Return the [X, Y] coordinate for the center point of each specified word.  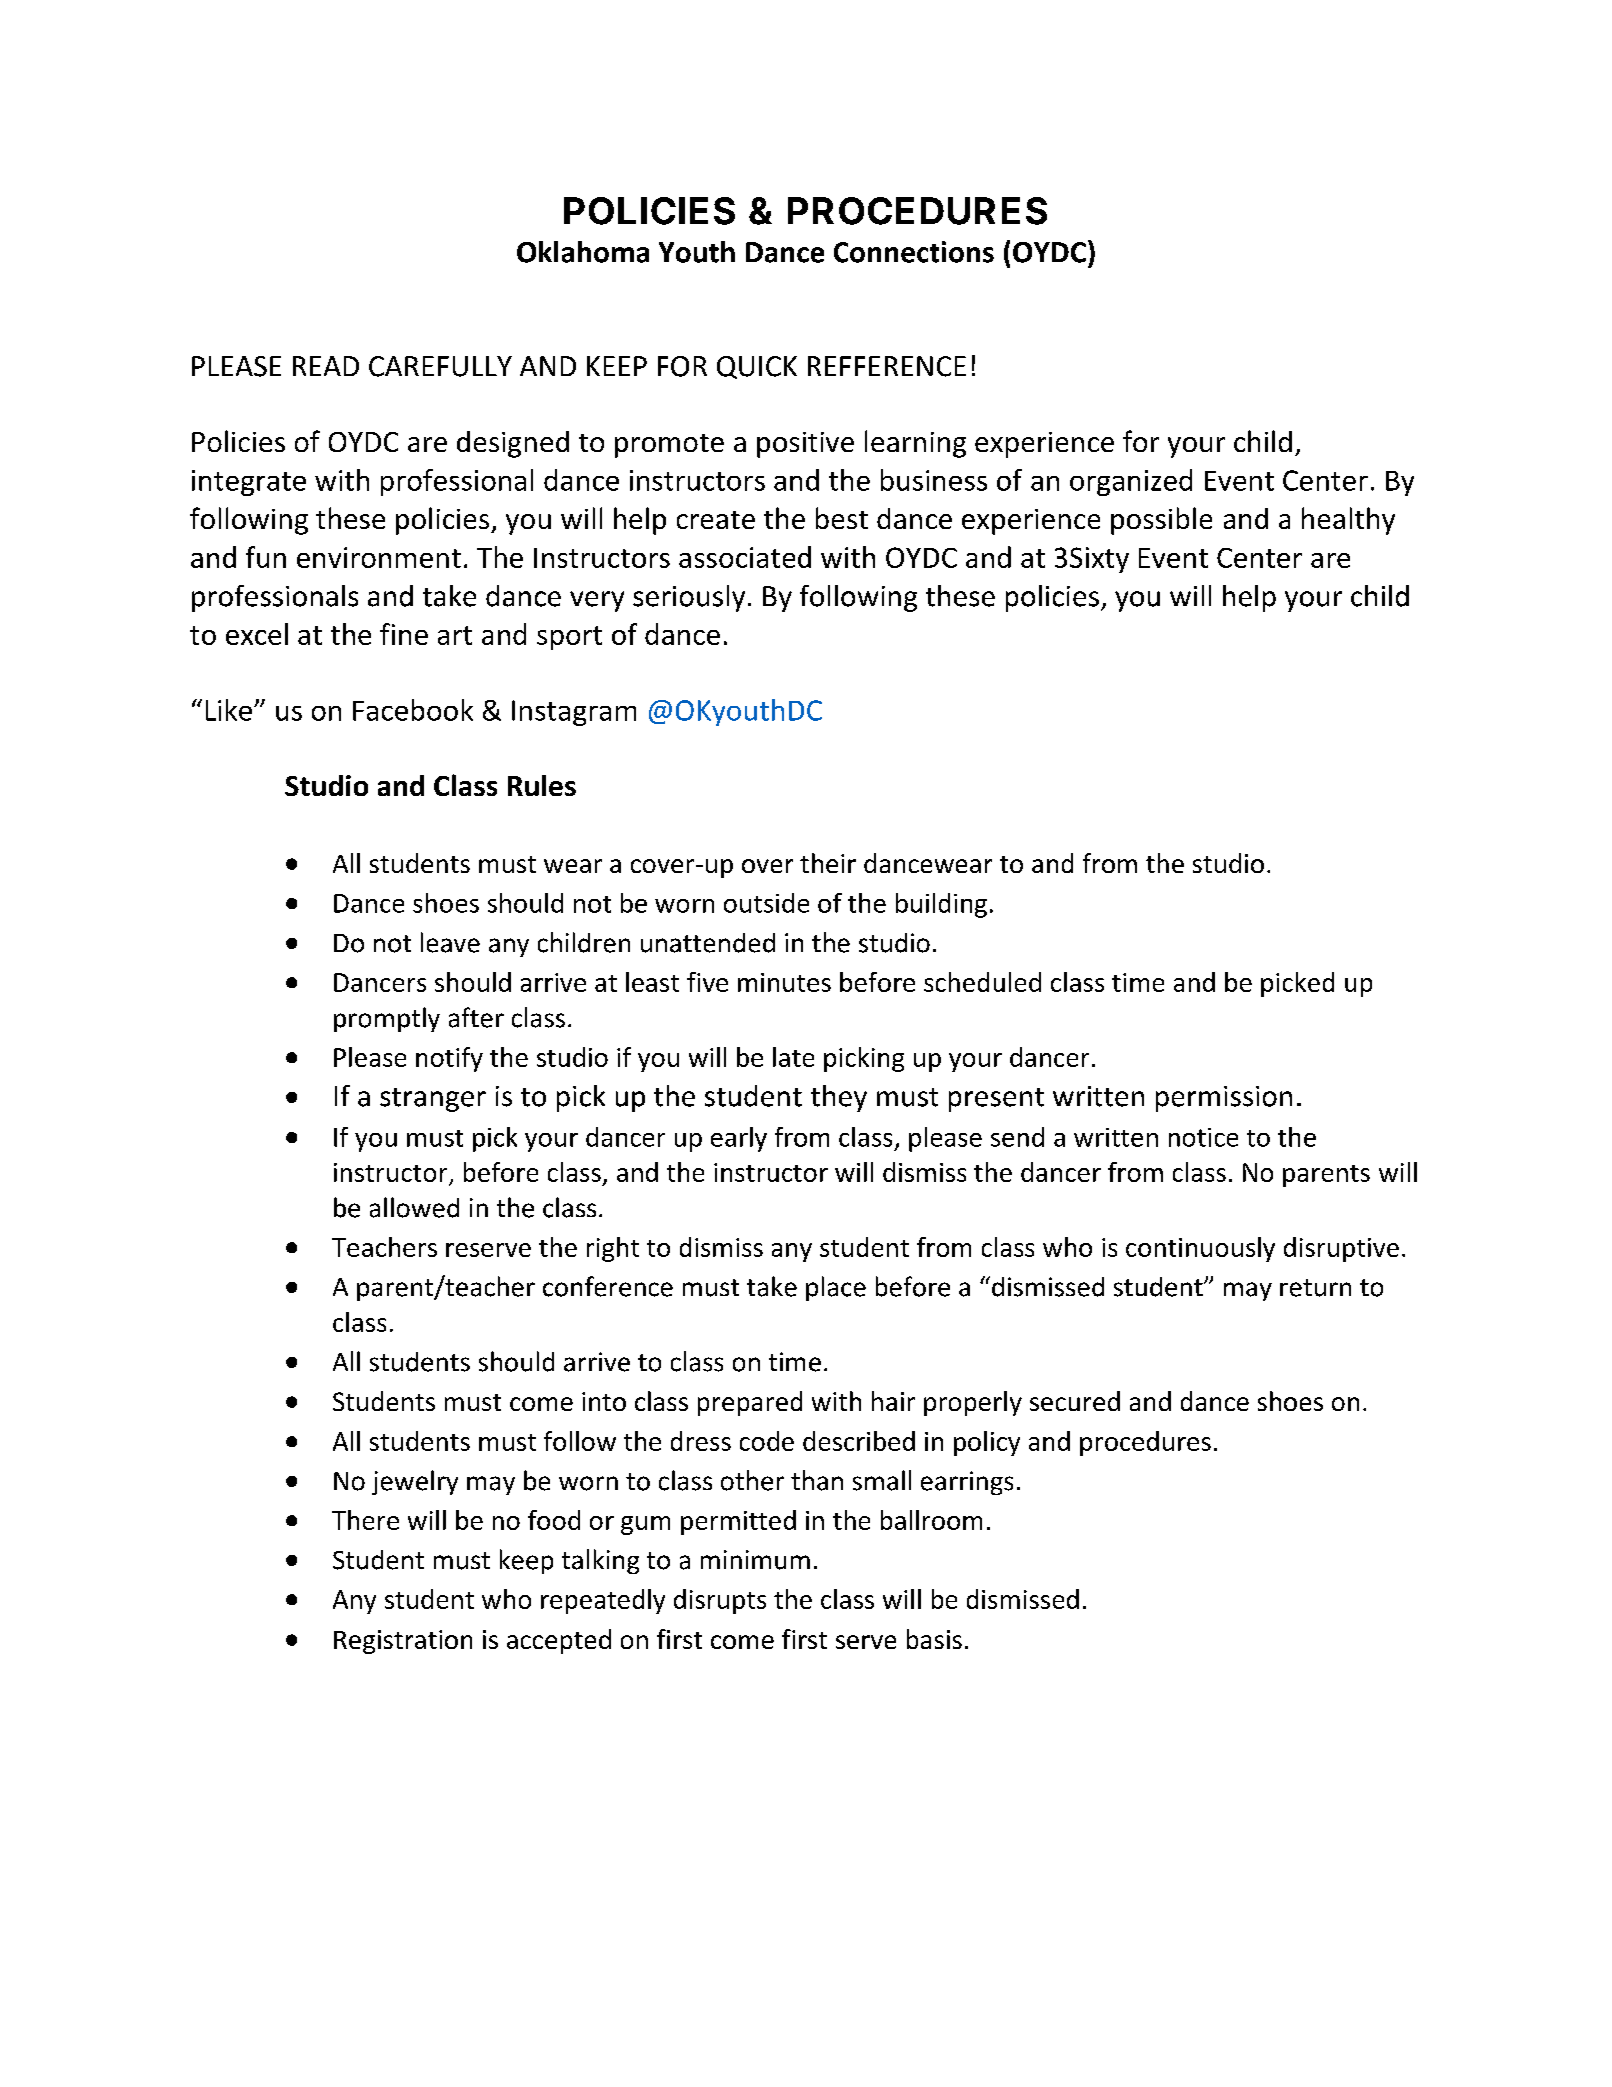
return [1315, 1288]
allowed [414, 1207]
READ [326, 366]
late [793, 1057]
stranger [433, 1100]
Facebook [413, 710]
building [941, 905]
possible [1161, 521]
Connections [914, 252]
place [836, 1288]
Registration [403, 1642]
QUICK [757, 367]
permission [1224, 1099]
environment [379, 557]
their [828, 863]
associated [745, 557]
